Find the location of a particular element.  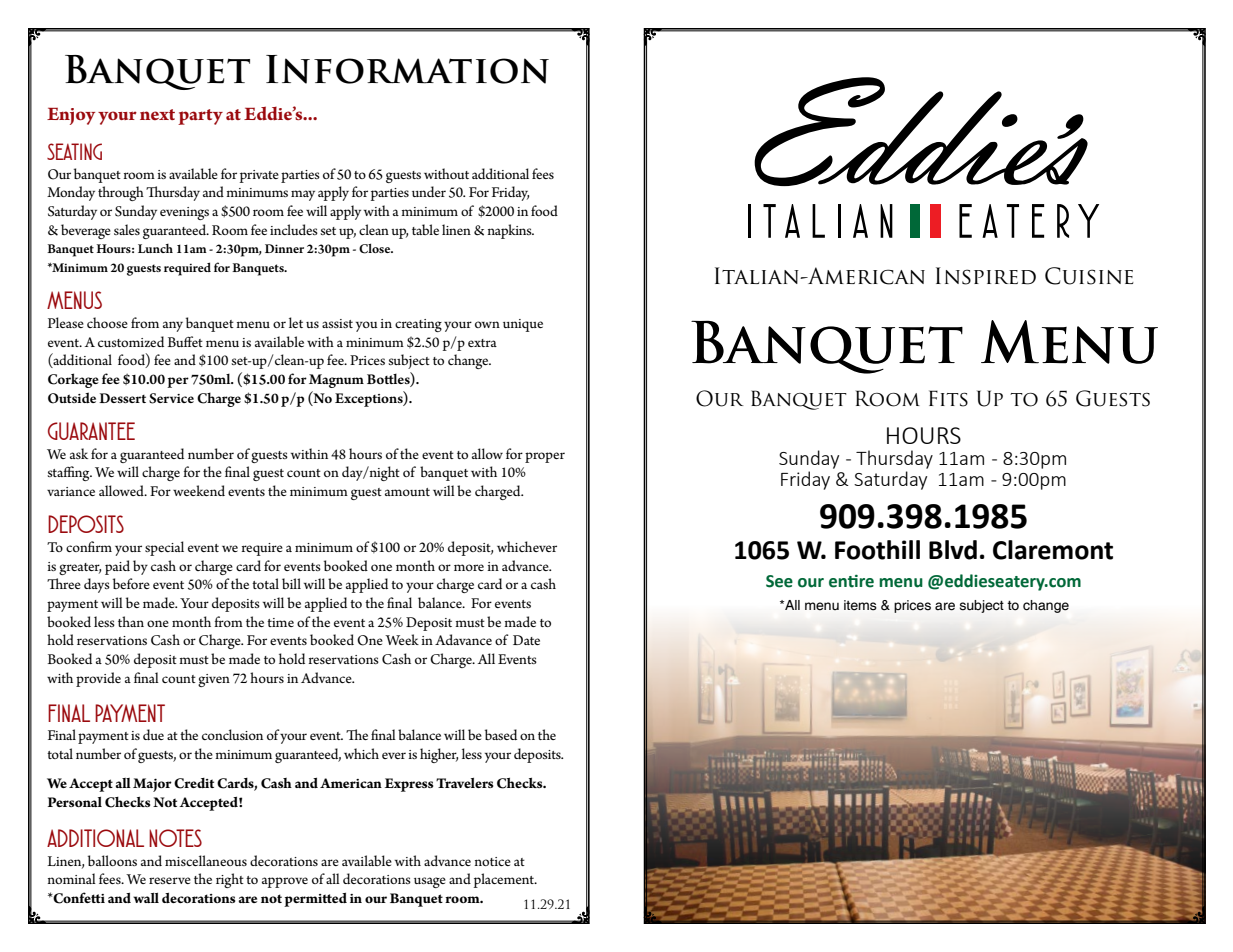

Information is located at coordinates (407, 69).
